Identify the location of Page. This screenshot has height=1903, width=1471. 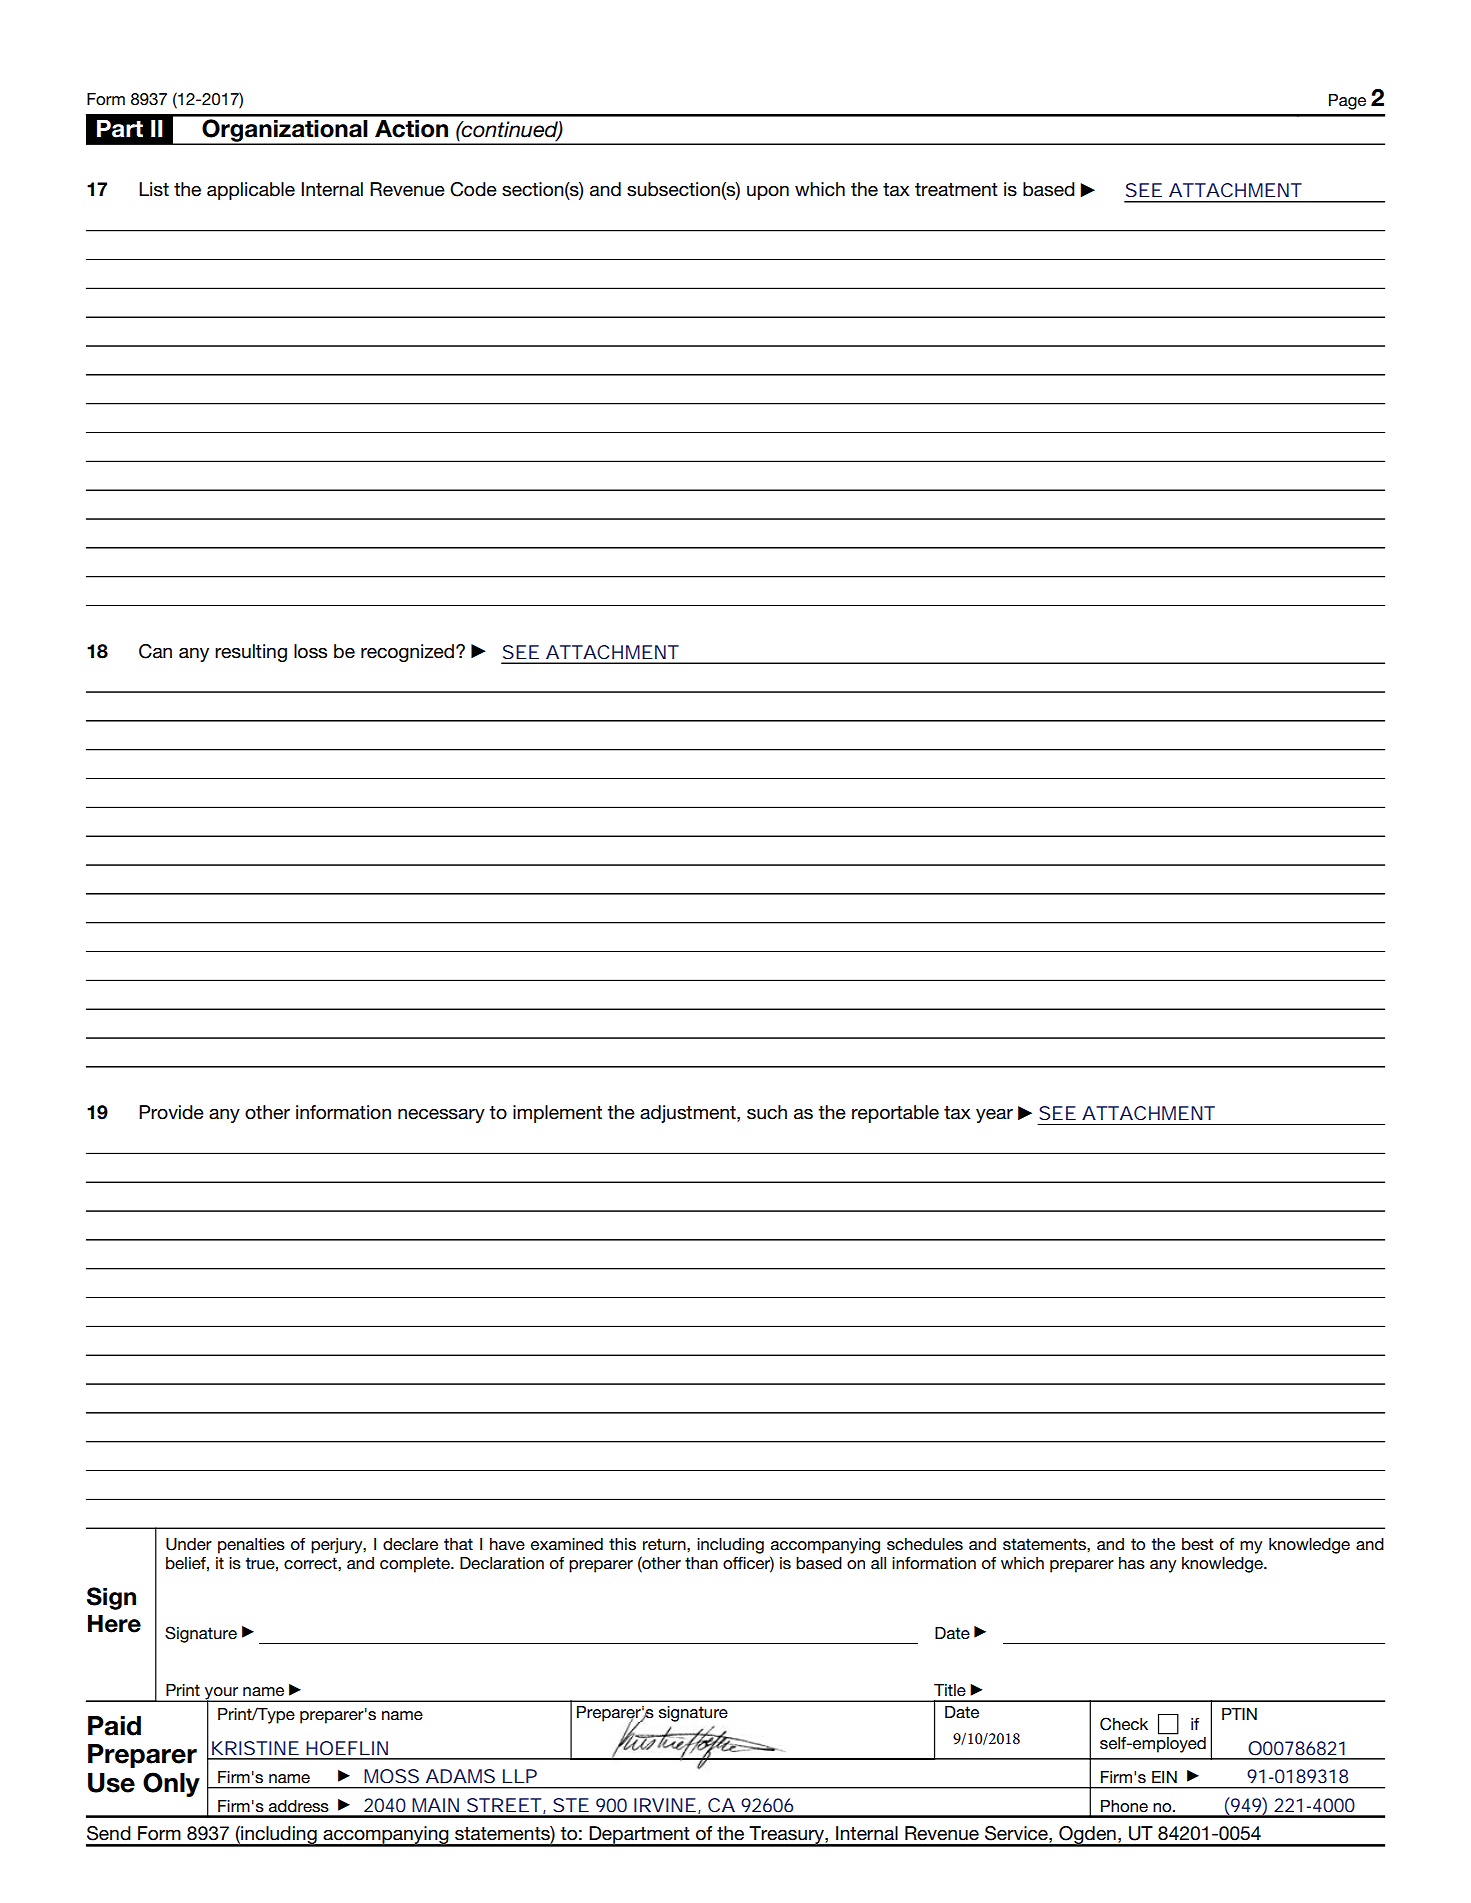
(1347, 102).
